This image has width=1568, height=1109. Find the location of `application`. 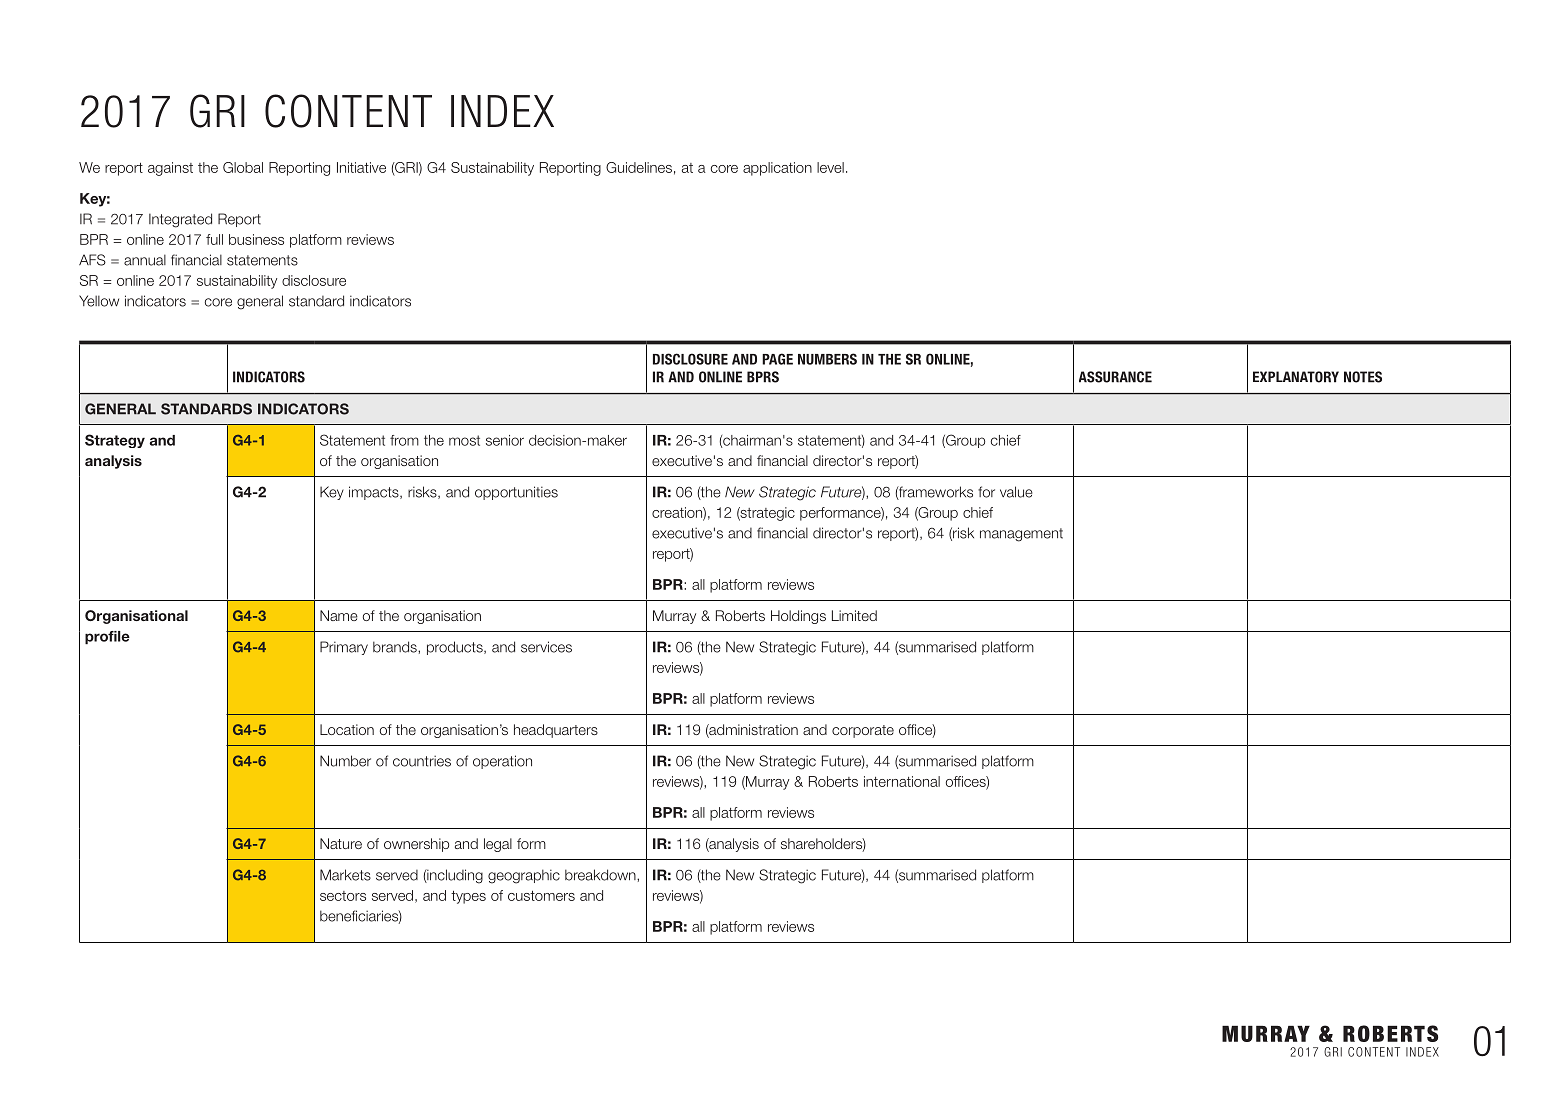

application is located at coordinates (777, 169).
